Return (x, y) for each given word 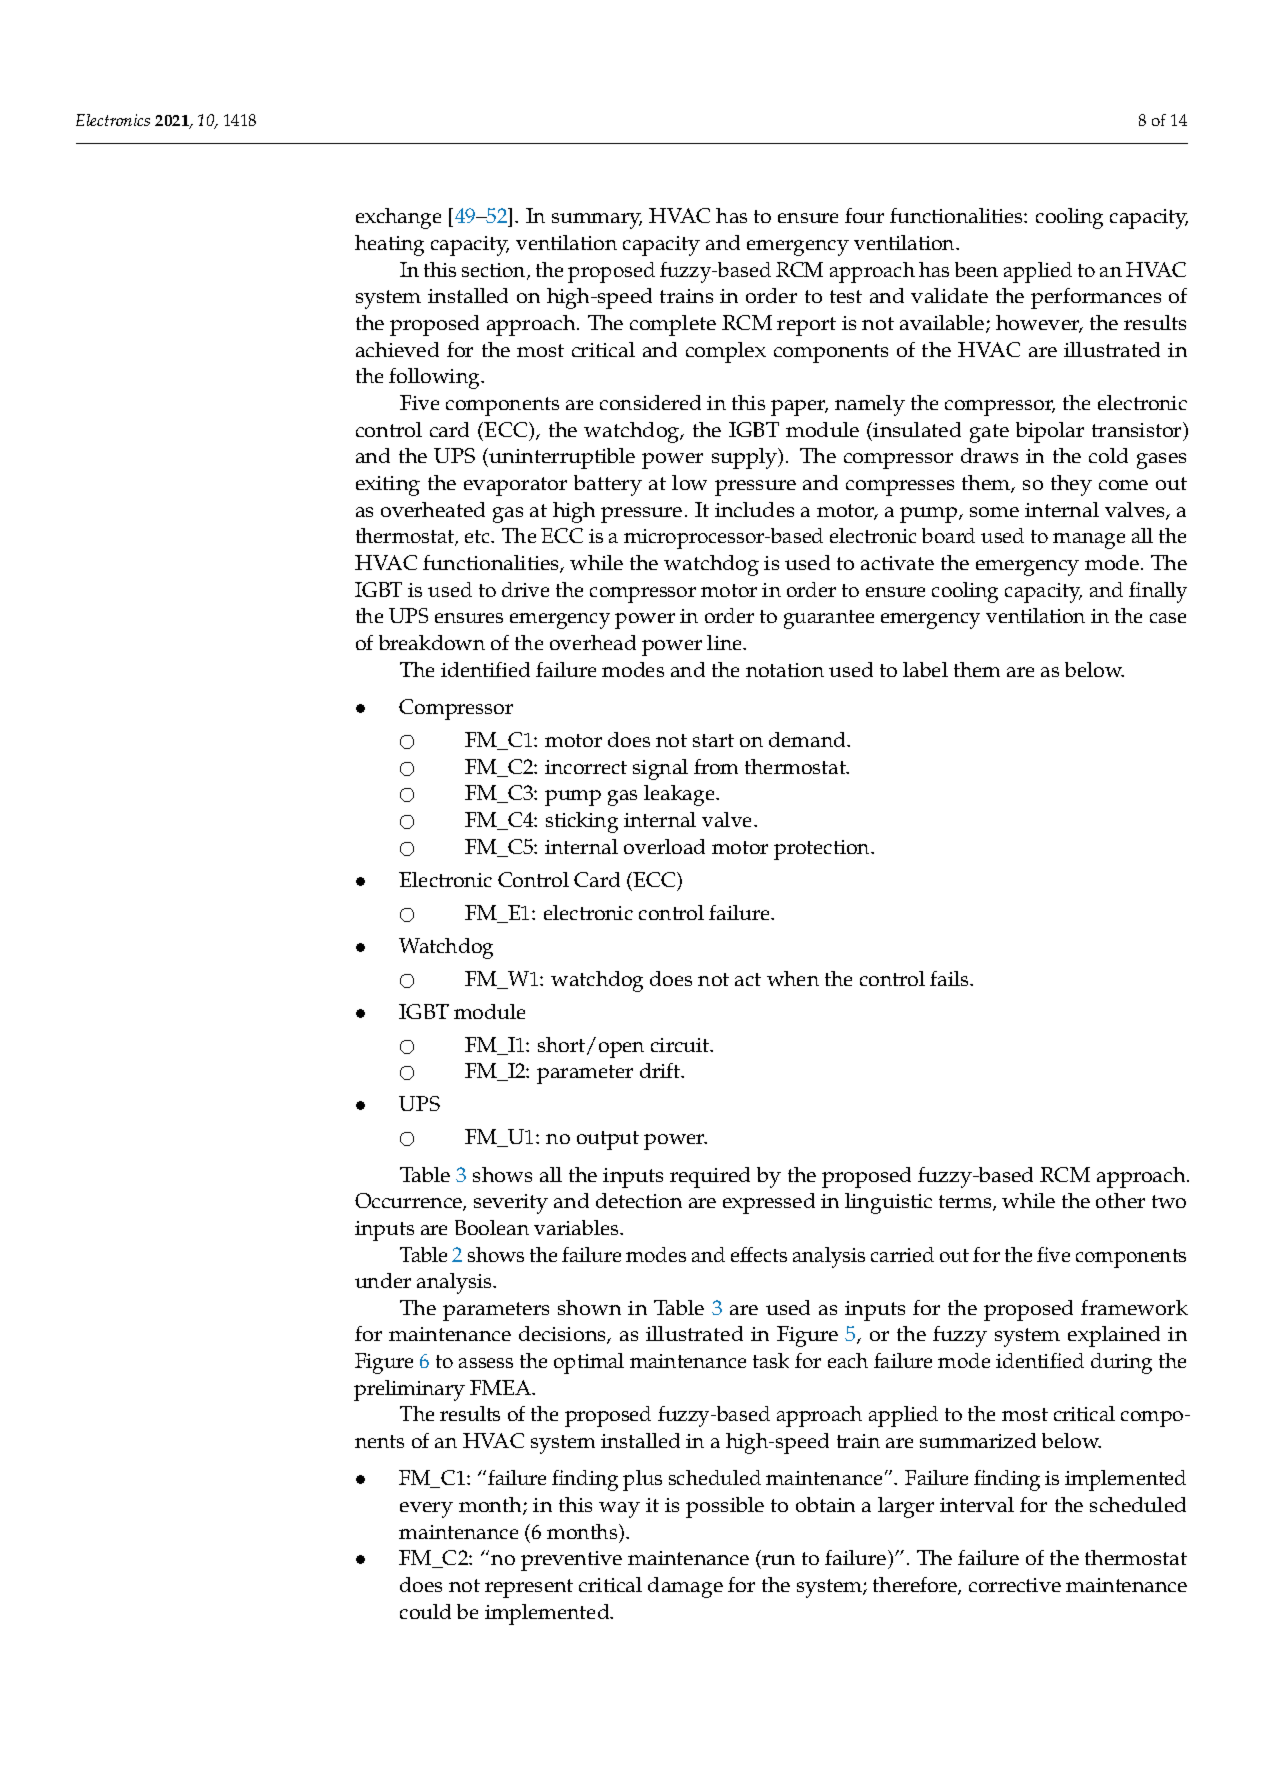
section (495, 271)
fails (950, 978)
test (846, 296)
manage (1089, 541)
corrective (1015, 1585)
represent (529, 1588)
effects (759, 1254)
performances (1096, 298)
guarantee (829, 619)
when (793, 978)
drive (525, 589)
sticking (582, 822)
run (777, 1562)
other (1120, 1200)
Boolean (492, 1227)
